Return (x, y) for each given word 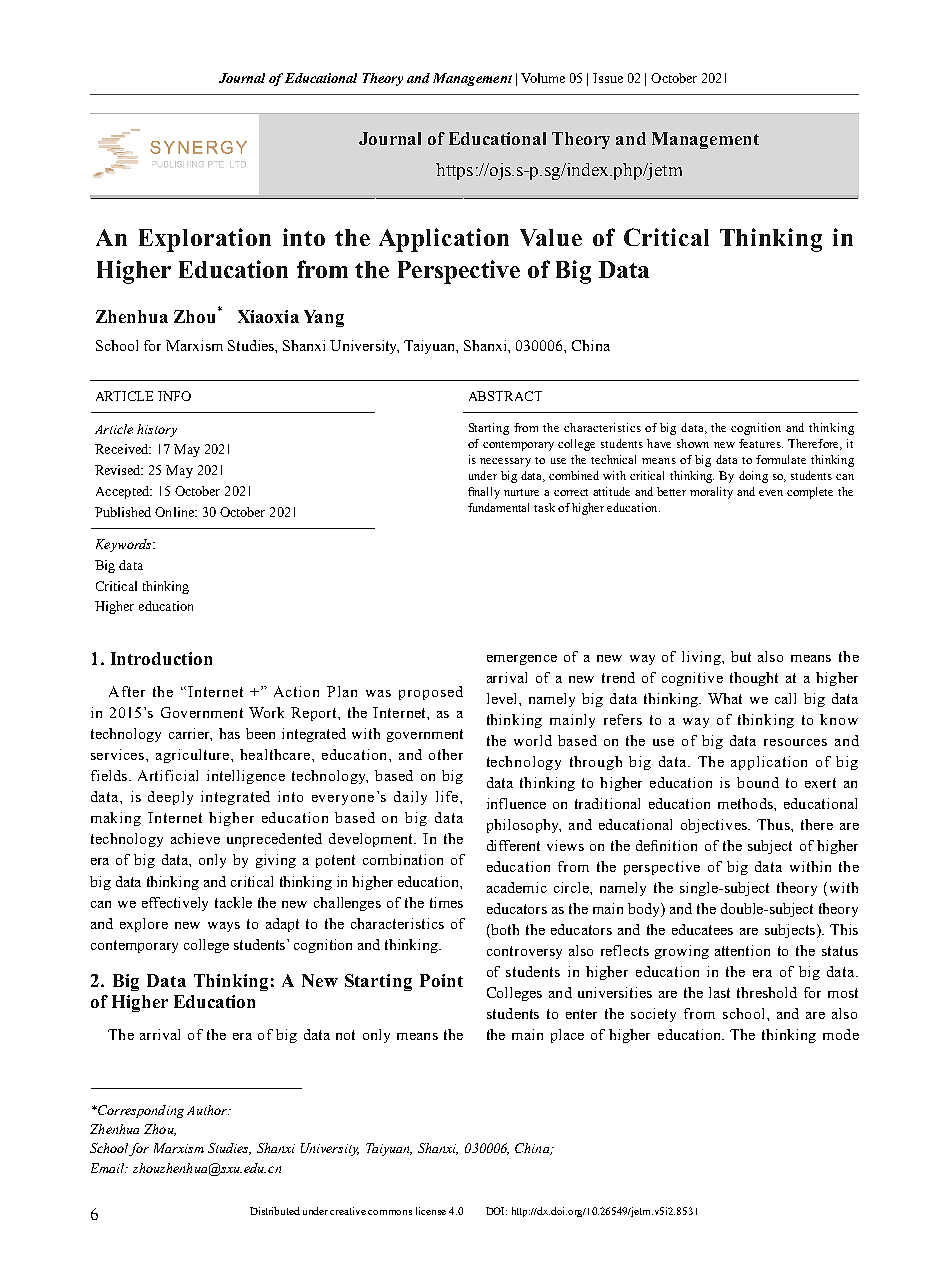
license (431, 1211)
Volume (543, 78)
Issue (608, 78)
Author (208, 1110)
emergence (522, 660)
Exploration (205, 240)
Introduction (161, 658)
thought (754, 679)
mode (841, 1034)
